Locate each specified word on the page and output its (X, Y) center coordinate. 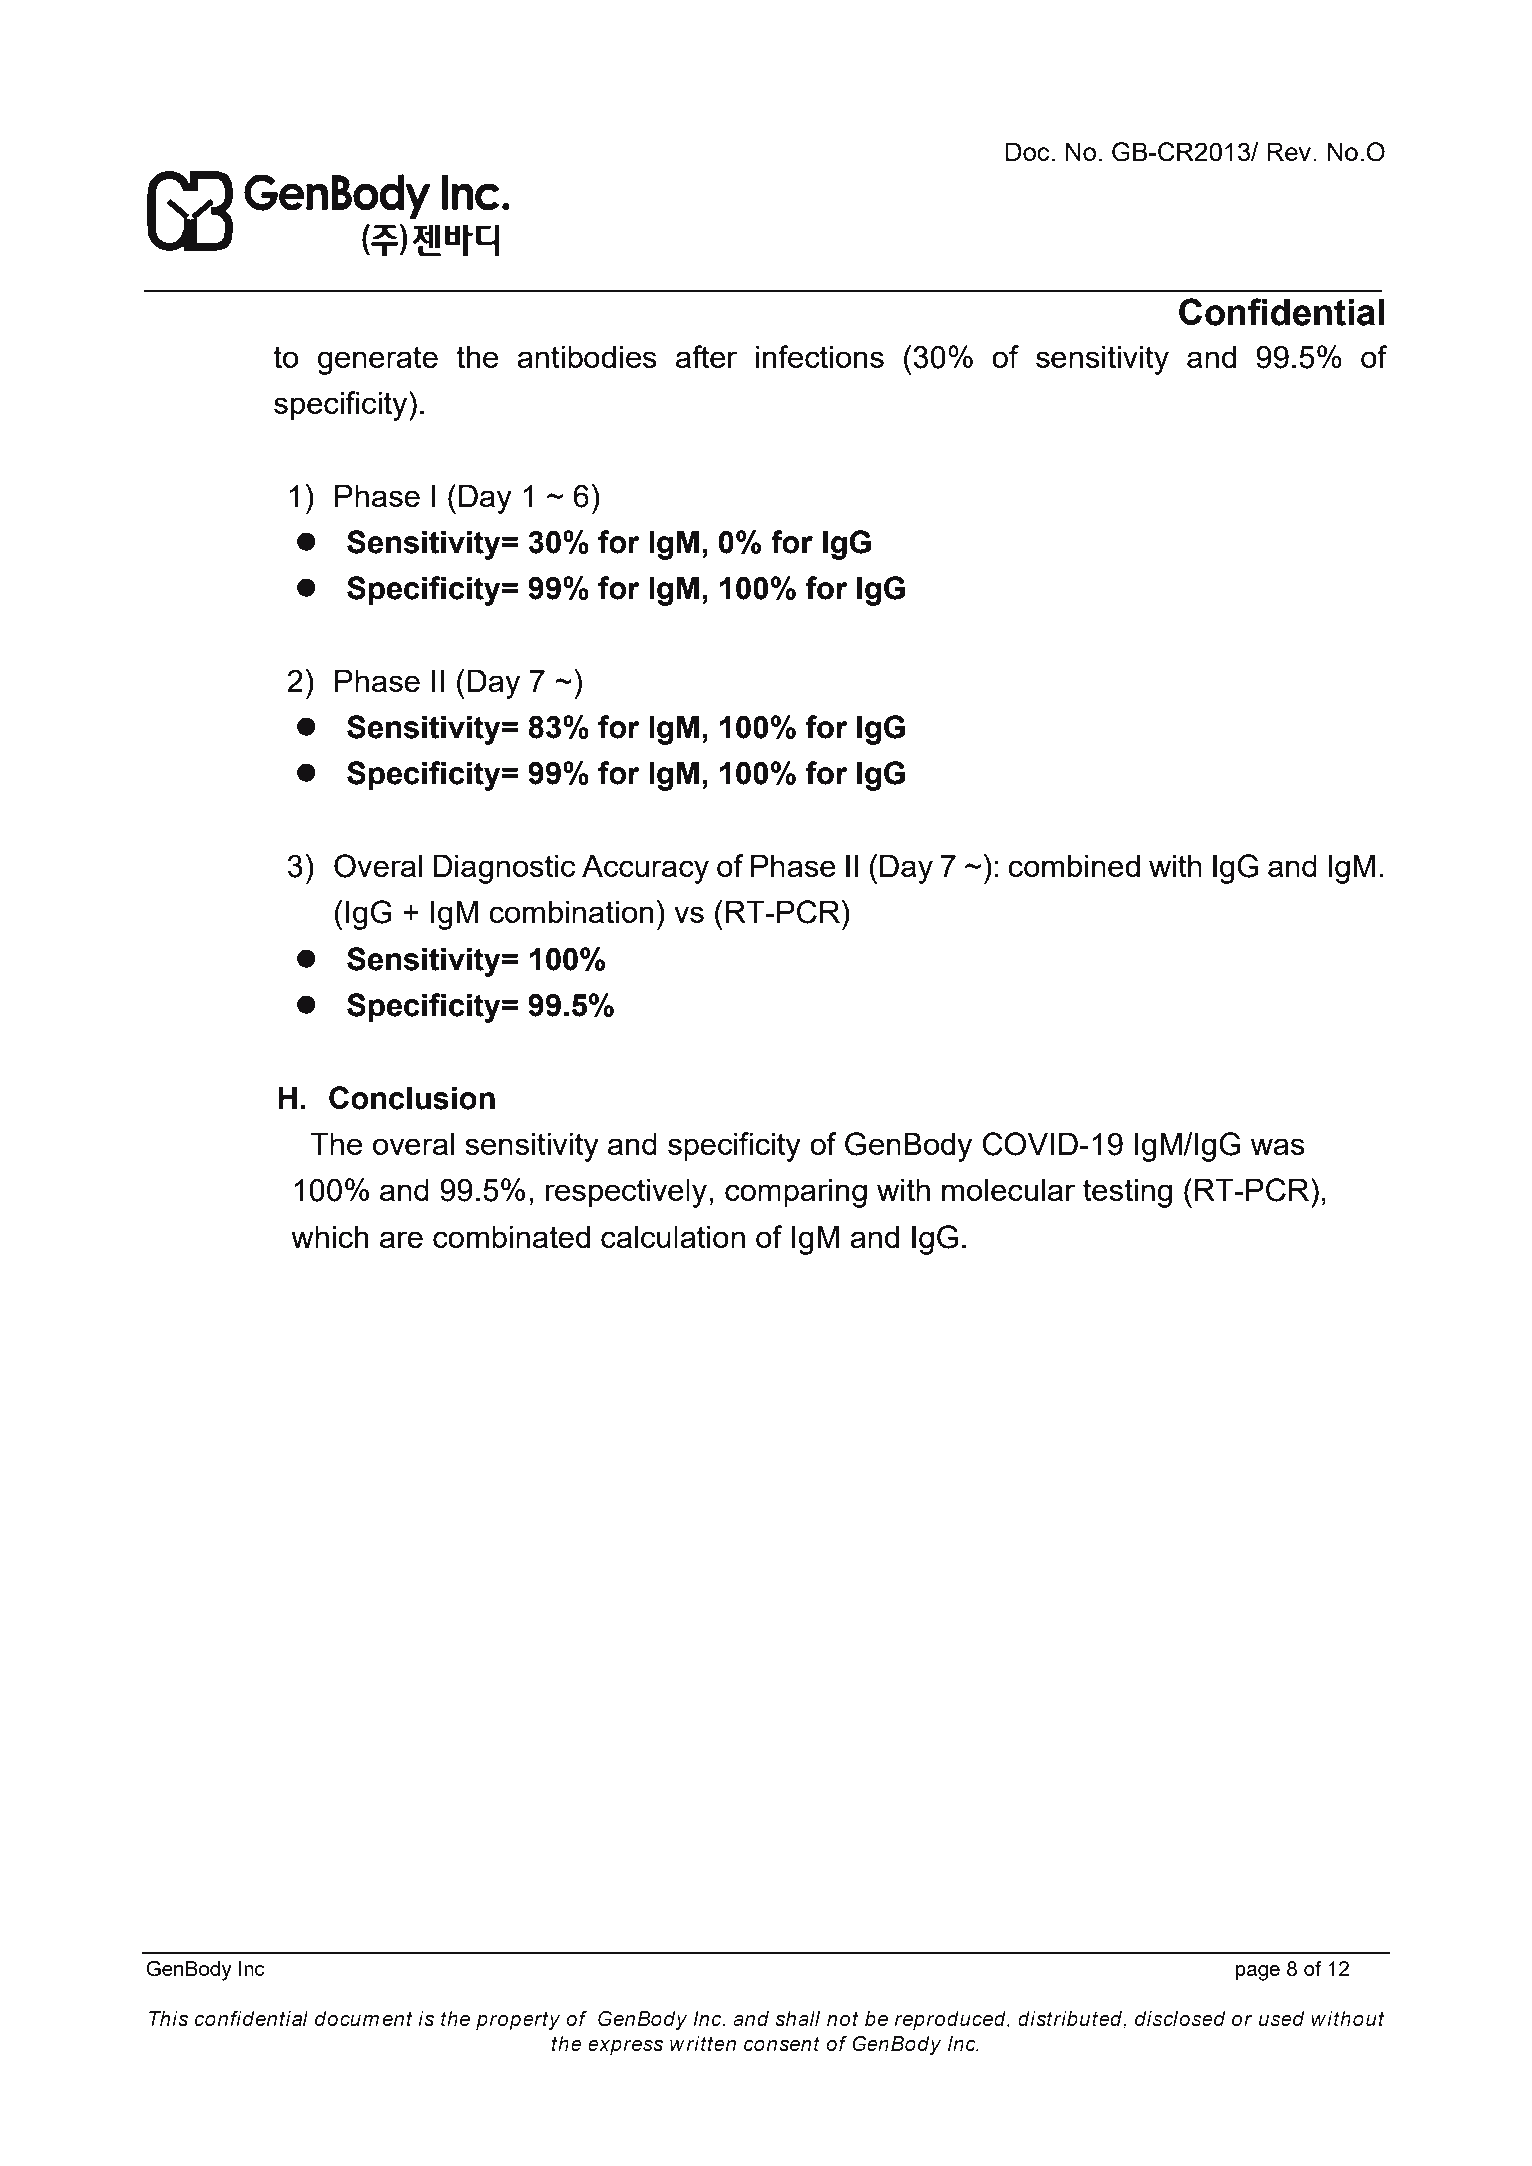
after (706, 356)
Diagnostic (504, 869)
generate (378, 360)
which (330, 1236)
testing (1127, 1193)
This (168, 2019)
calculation (673, 1236)
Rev (1290, 151)
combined (1074, 865)
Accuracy (645, 869)
